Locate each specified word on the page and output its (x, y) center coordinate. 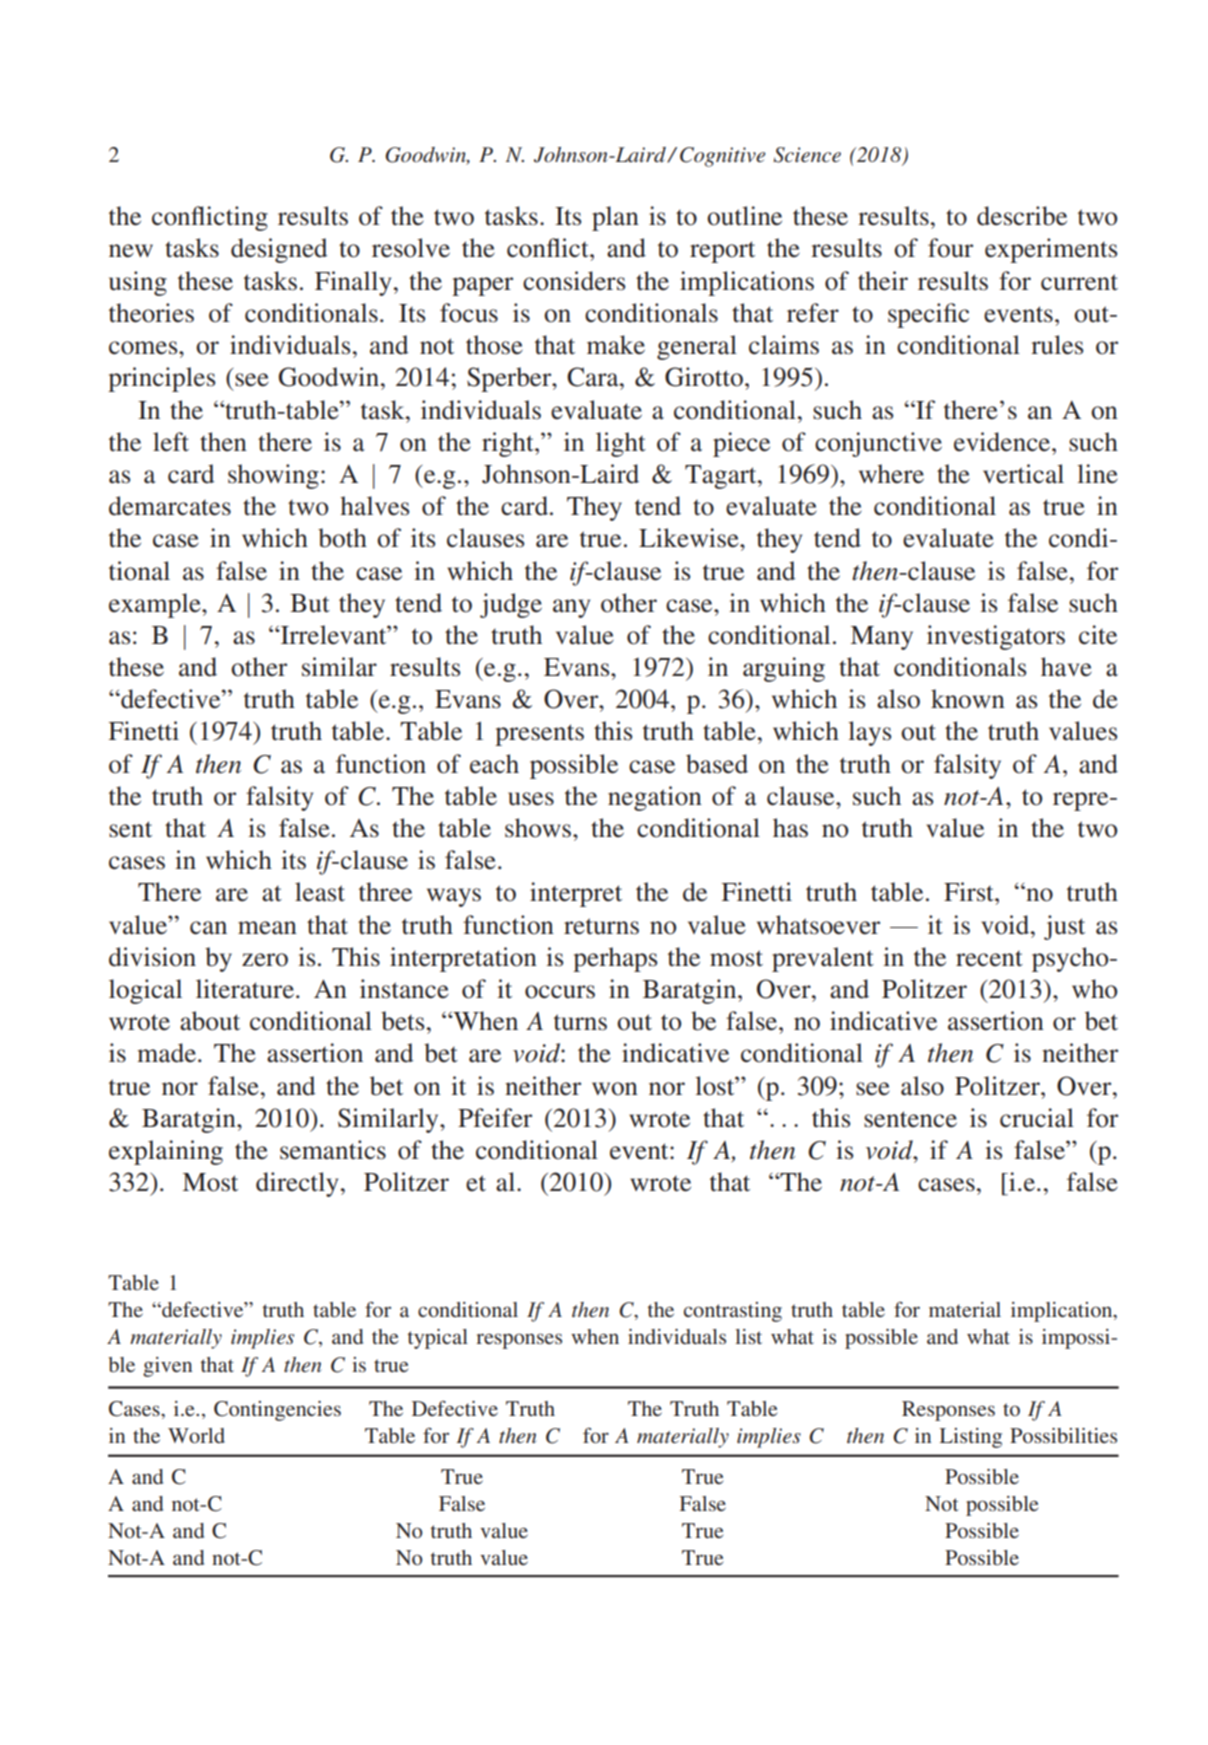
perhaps (615, 959)
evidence (1003, 442)
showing (273, 476)
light (621, 444)
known (968, 699)
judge (511, 605)
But (310, 603)
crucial (1037, 1118)
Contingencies (277, 1411)
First (970, 892)
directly (297, 1184)
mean (267, 928)
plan (615, 218)
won (615, 1089)
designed (279, 250)
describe (1022, 216)
